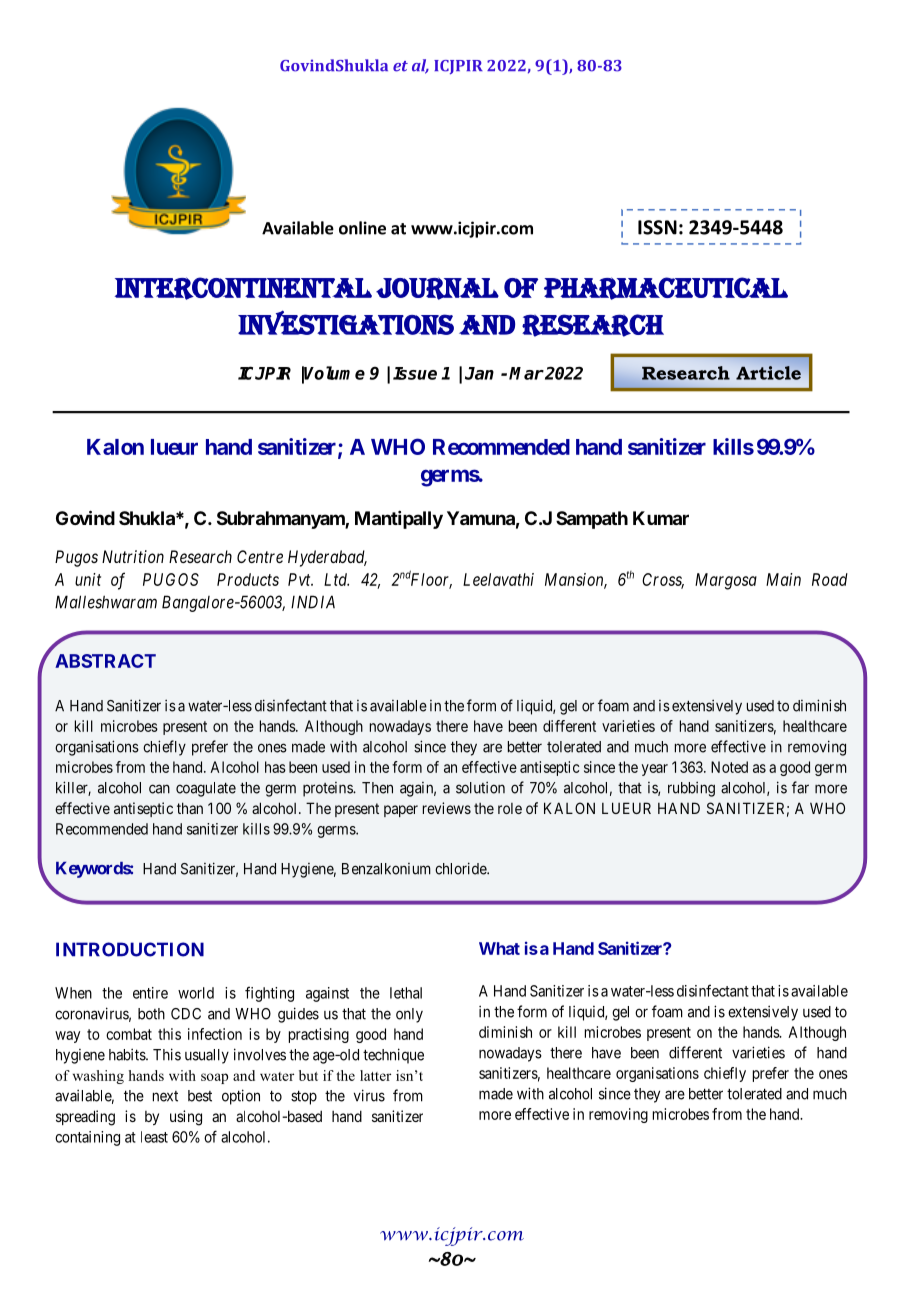  Describe the element at coordinates (666, 288) in the screenshot. I see `pharmaceutical` at that location.
